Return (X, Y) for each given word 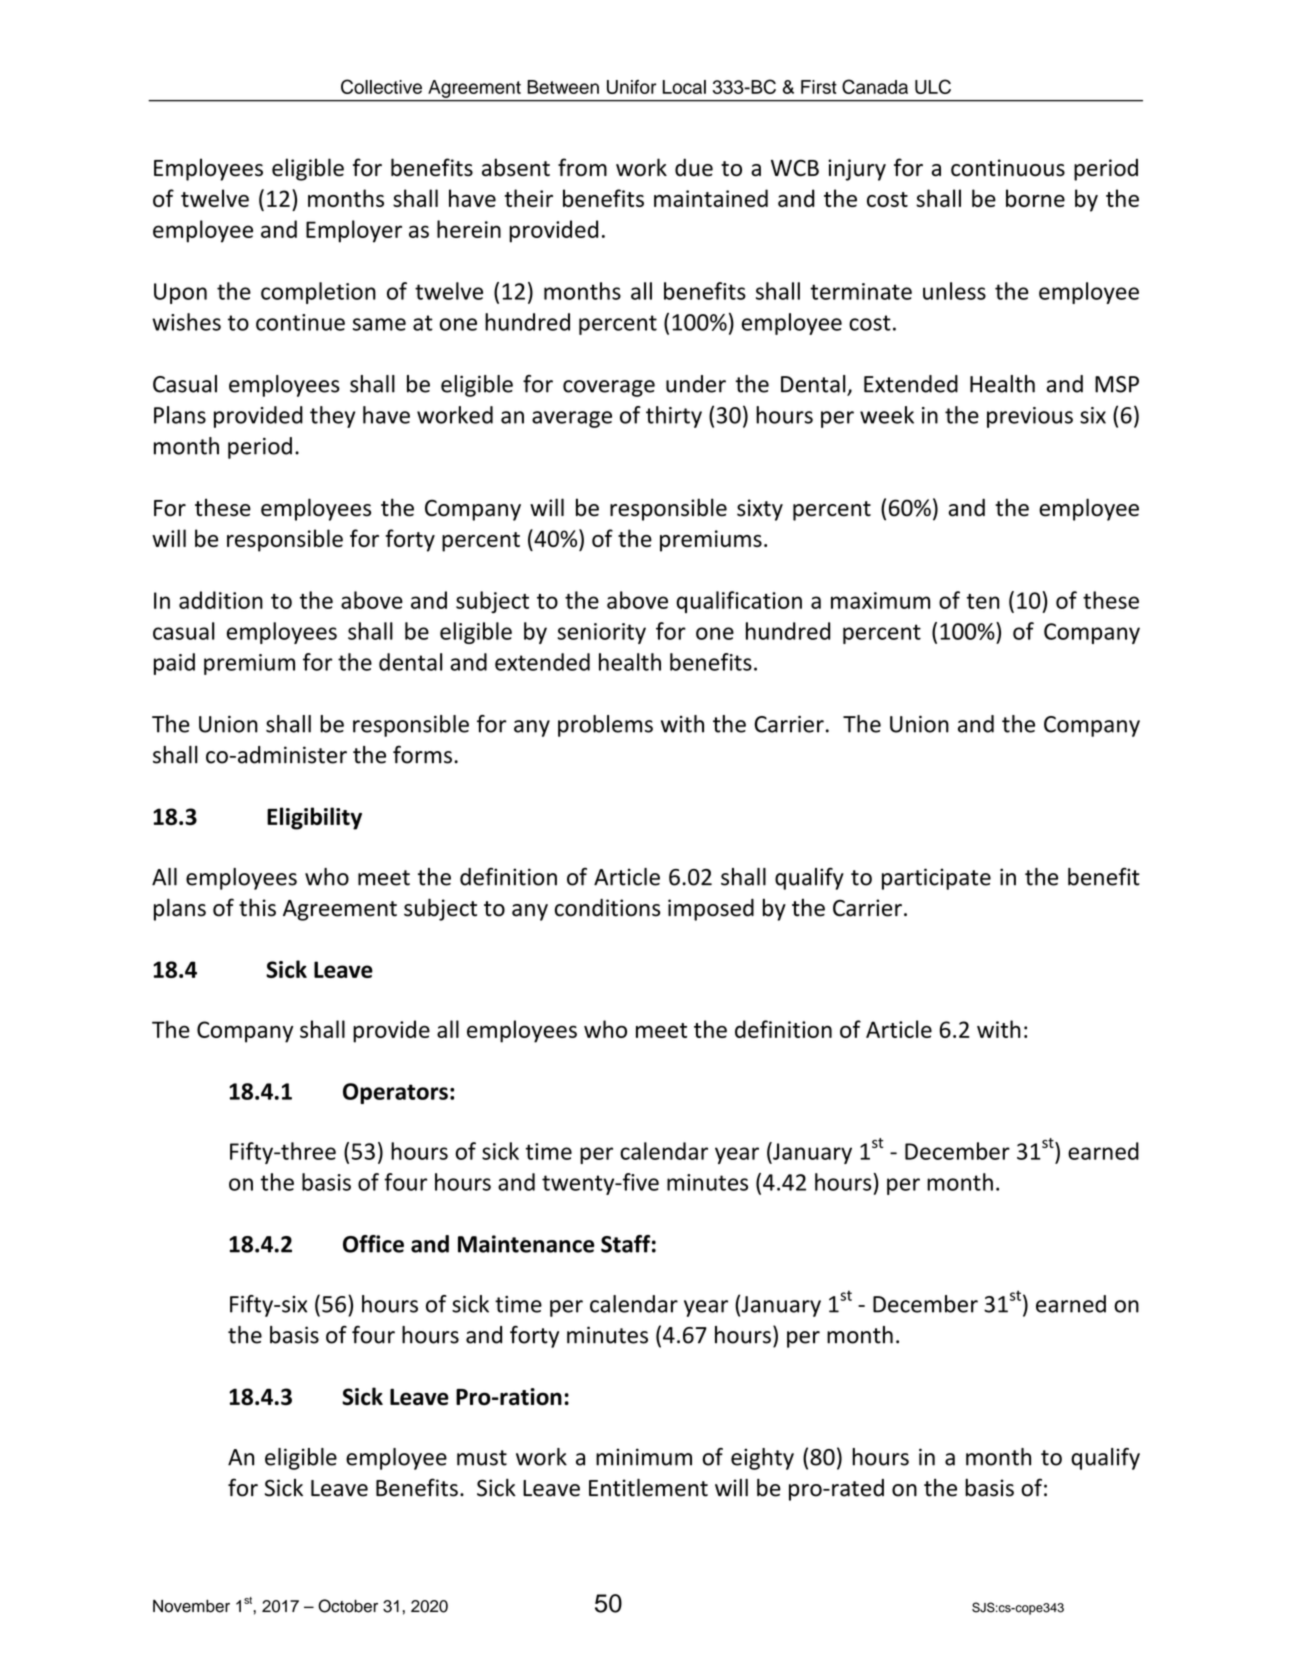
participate (936, 879)
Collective (381, 86)
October (348, 1606)
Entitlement (648, 1487)
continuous (1008, 168)
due (694, 167)
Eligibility (314, 818)
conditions (607, 908)
